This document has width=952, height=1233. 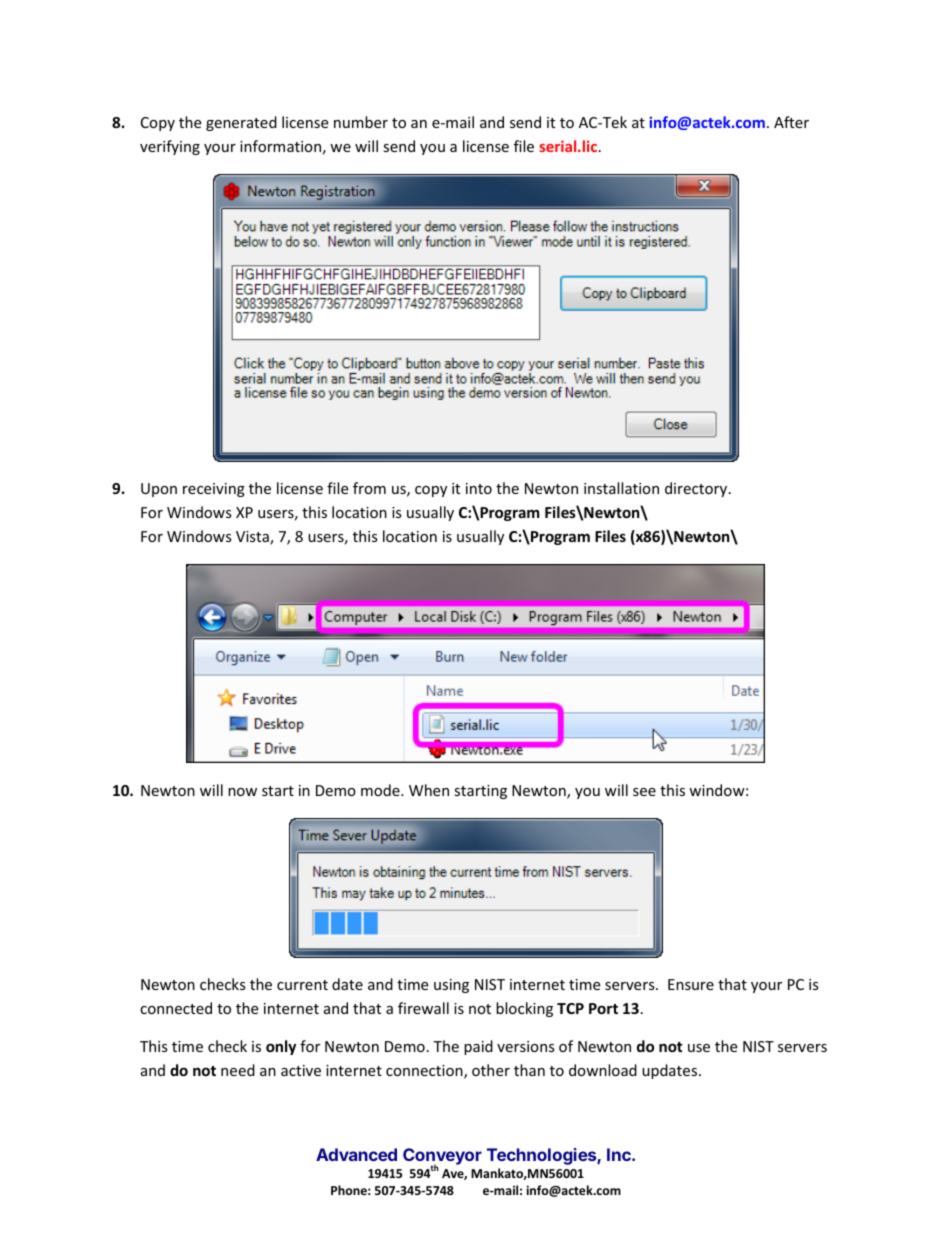 What do you see at coordinates (697, 489) in the document?
I see `directory` at bounding box center [697, 489].
